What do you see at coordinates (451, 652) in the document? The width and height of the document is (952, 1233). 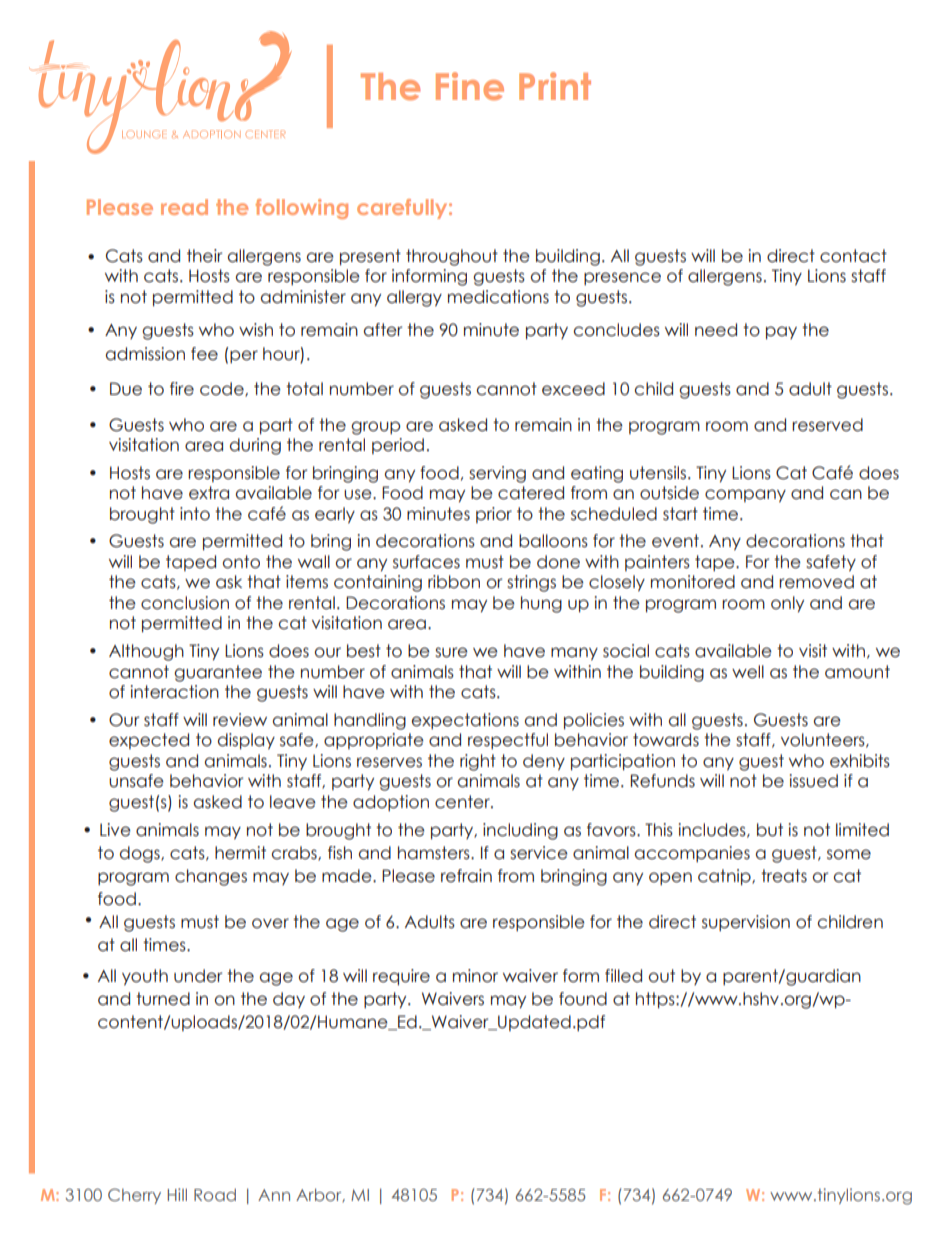 I see `sure` at bounding box center [451, 652].
